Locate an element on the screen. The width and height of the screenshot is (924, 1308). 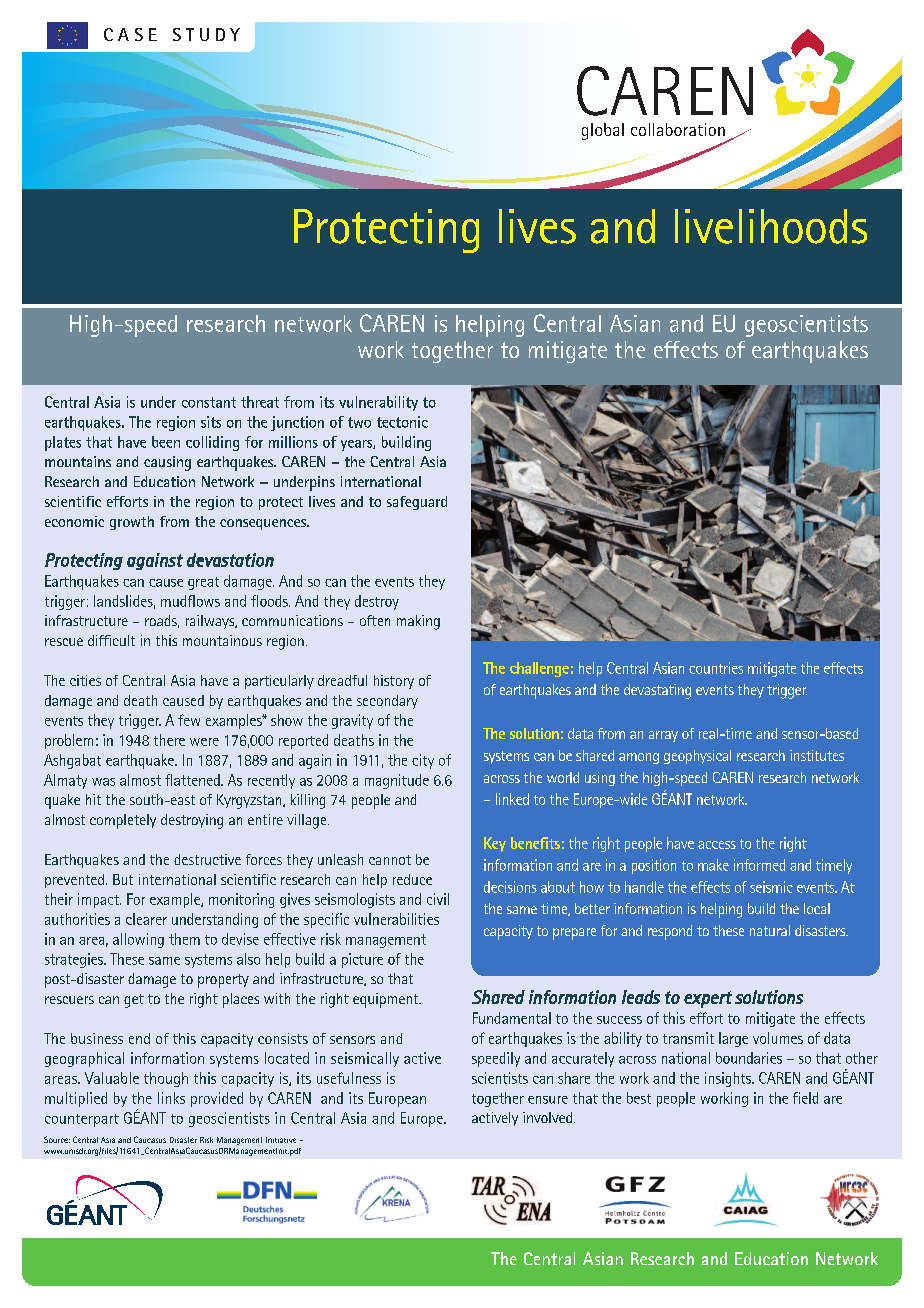
making is located at coordinates (418, 622).
